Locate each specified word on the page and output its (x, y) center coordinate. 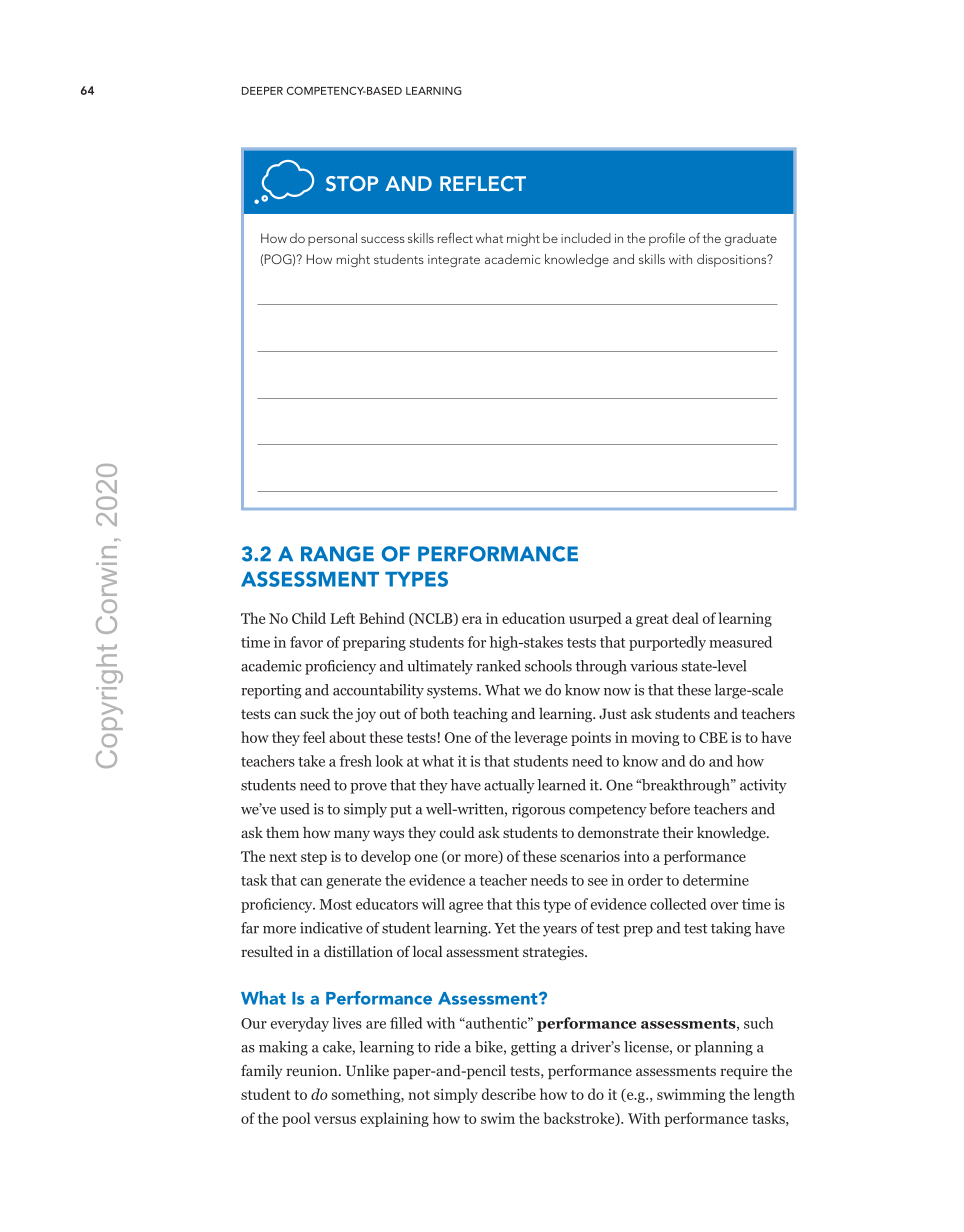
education (533, 618)
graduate (751, 239)
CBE (713, 737)
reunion (313, 1070)
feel (314, 737)
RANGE (337, 554)
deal (685, 618)
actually (509, 786)
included (586, 238)
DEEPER (262, 91)
